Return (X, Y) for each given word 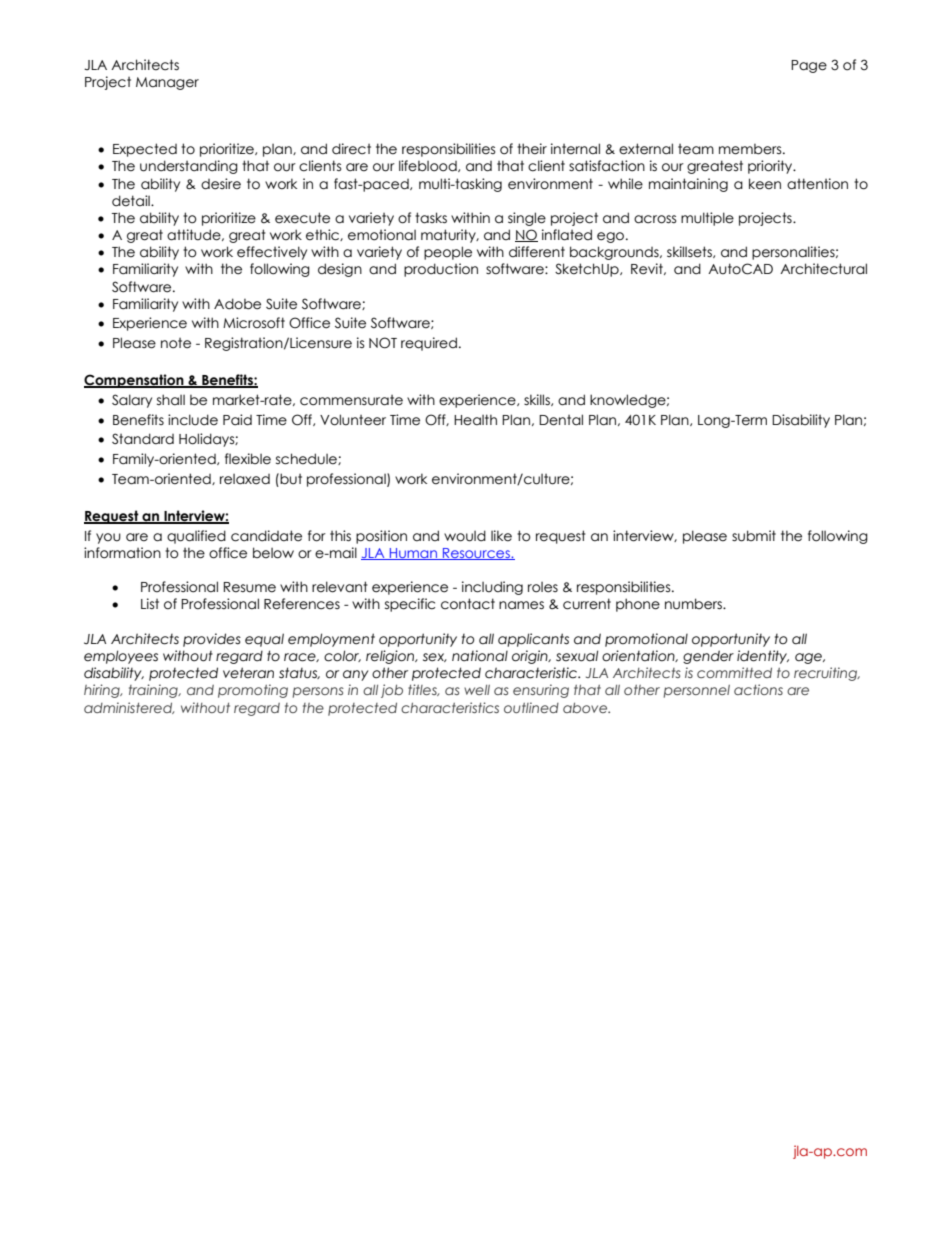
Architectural (823, 269)
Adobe (237, 304)
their (532, 149)
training (154, 691)
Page (809, 66)
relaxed (245, 479)
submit (754, 536)
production (441, 270)
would (465, 536)
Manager (167, 83)
